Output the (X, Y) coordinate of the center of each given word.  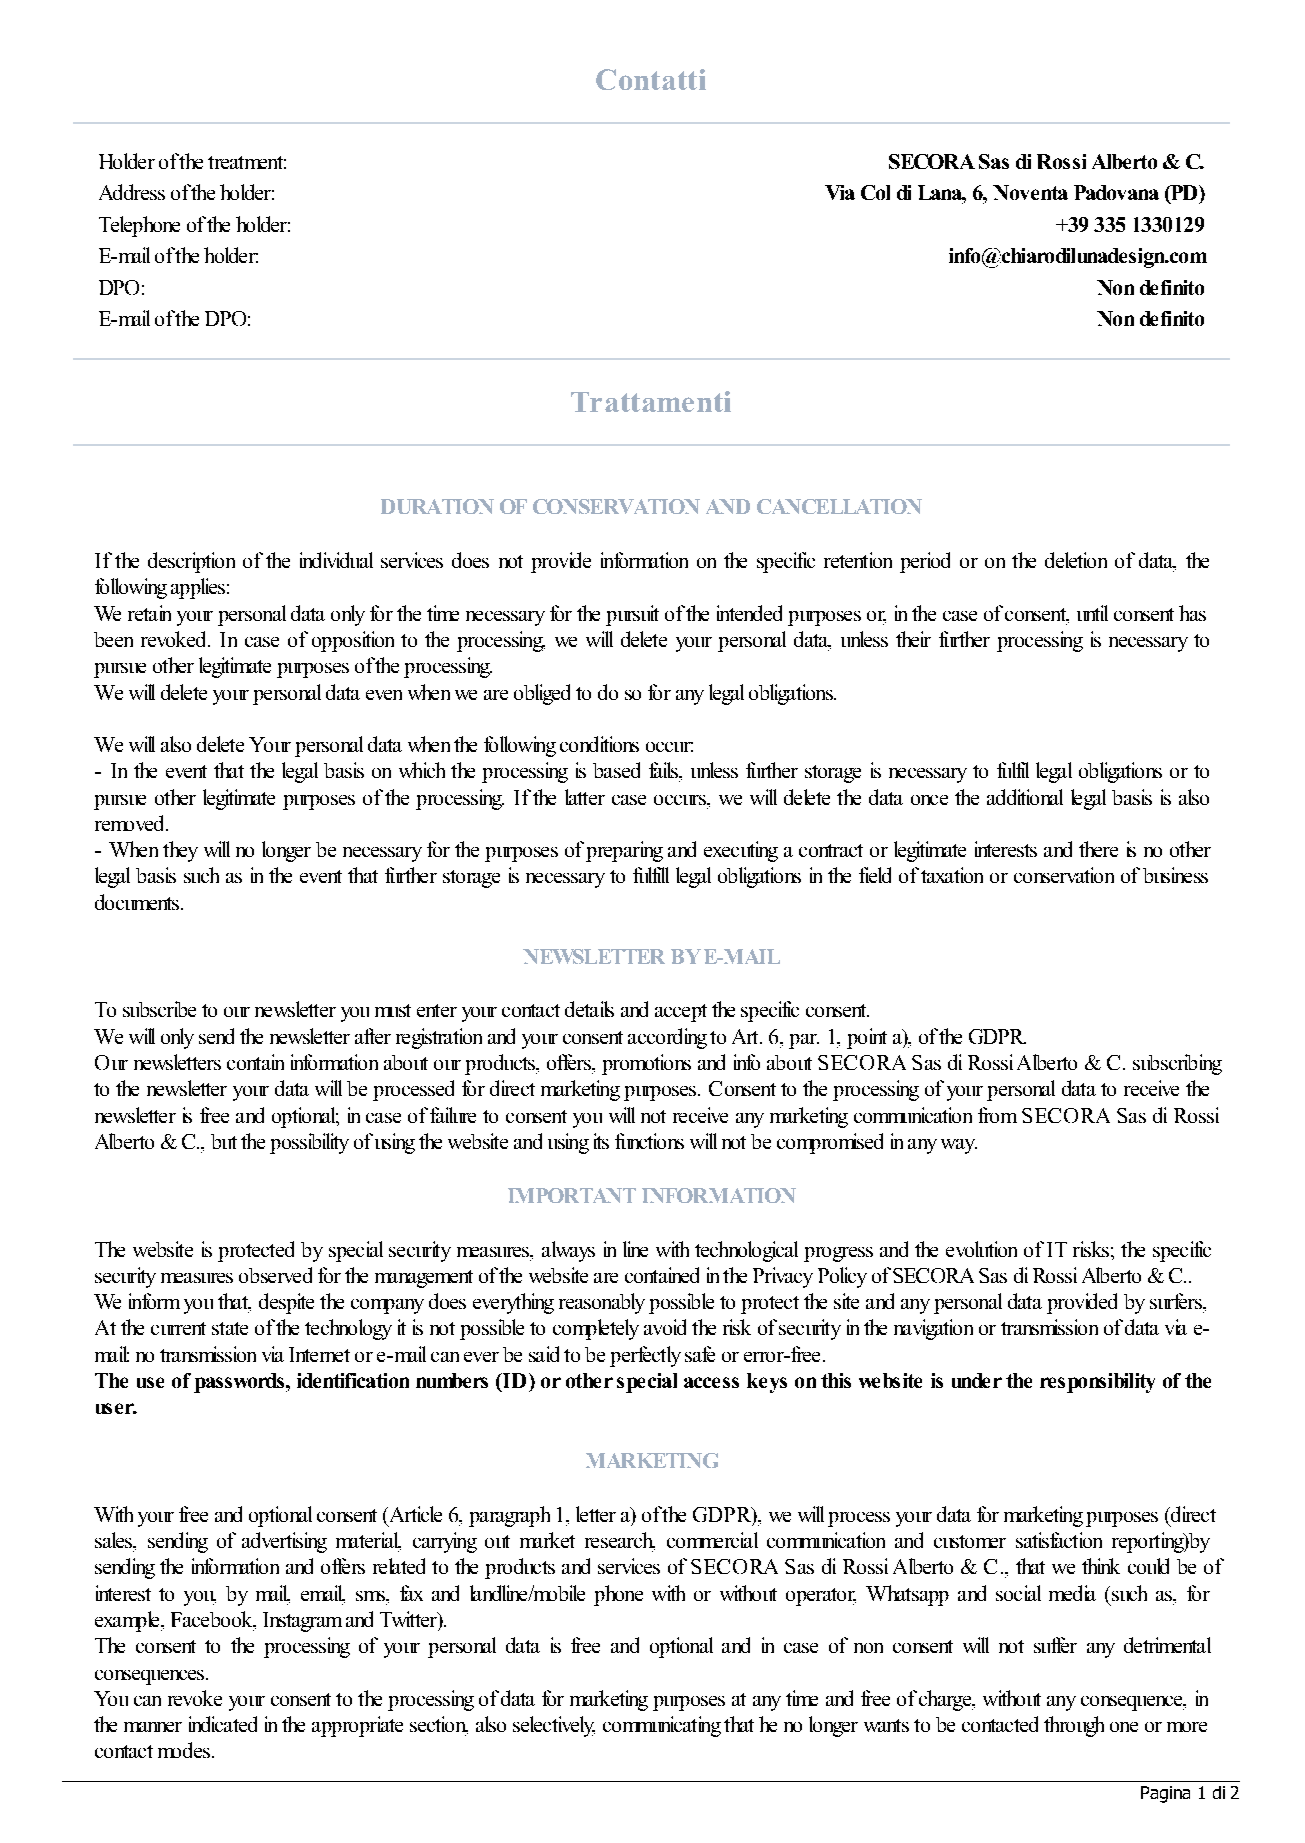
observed (275, 1275)
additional (1025, 797)
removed (131, 823)
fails (664, 770)
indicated (223, 1724)
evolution (981, 1249)
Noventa (1030, 192)
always (568, 1251)
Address (132, 192)
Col (875, 192)
